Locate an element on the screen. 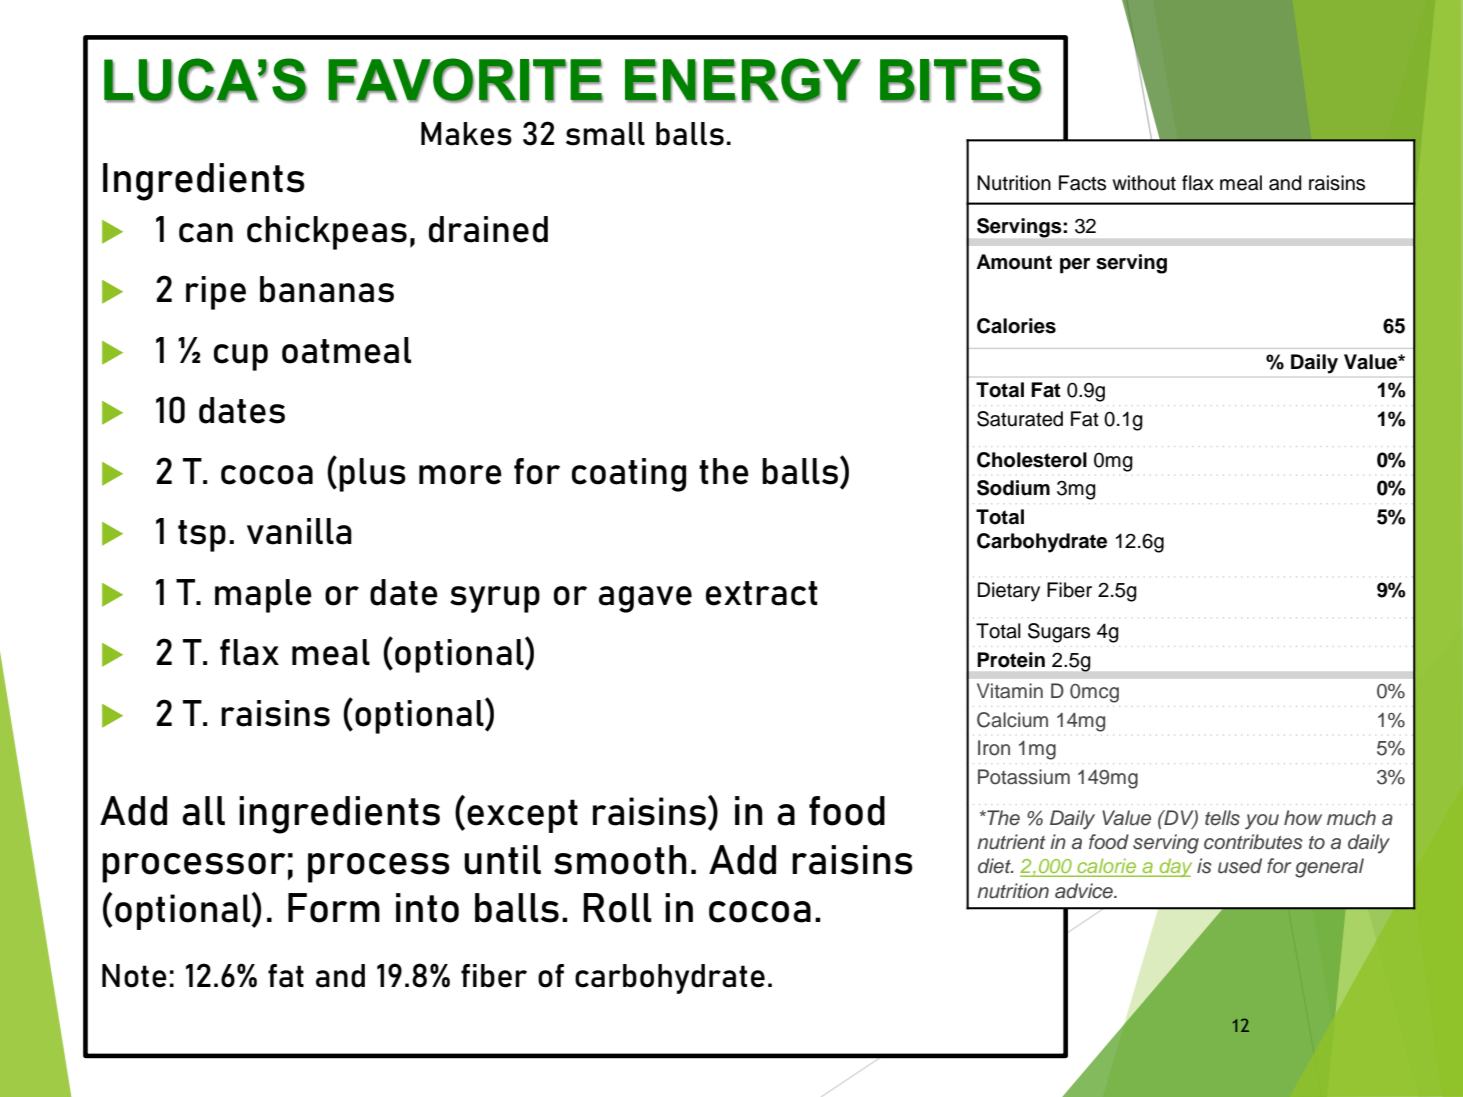 The width and height of the screenshot is (1463, 1097). FAVORITE is located at coordinates (465, 80).
